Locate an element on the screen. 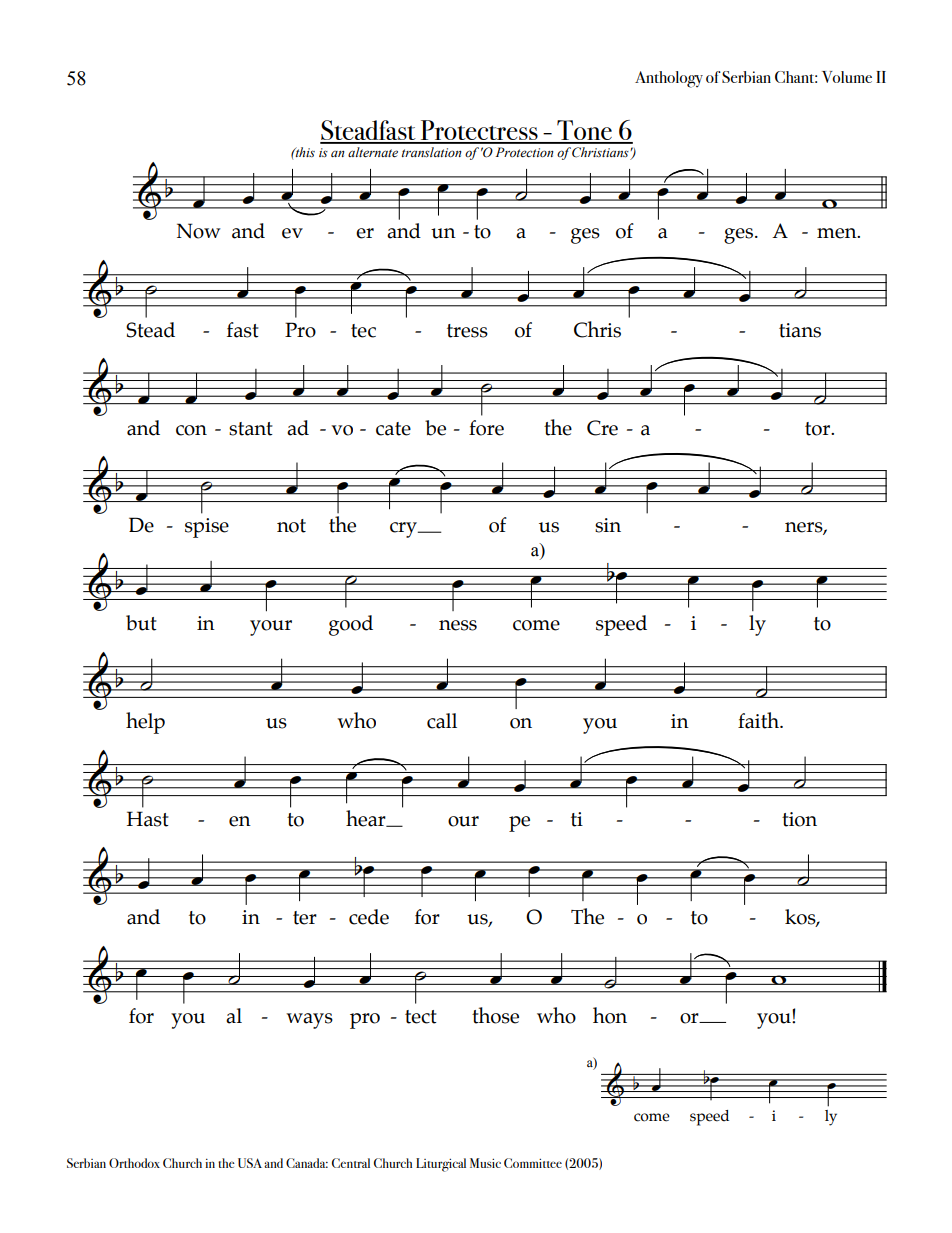 The height and width of the screenshot is (1233, 952). con is located at coordinates (191, 430).
